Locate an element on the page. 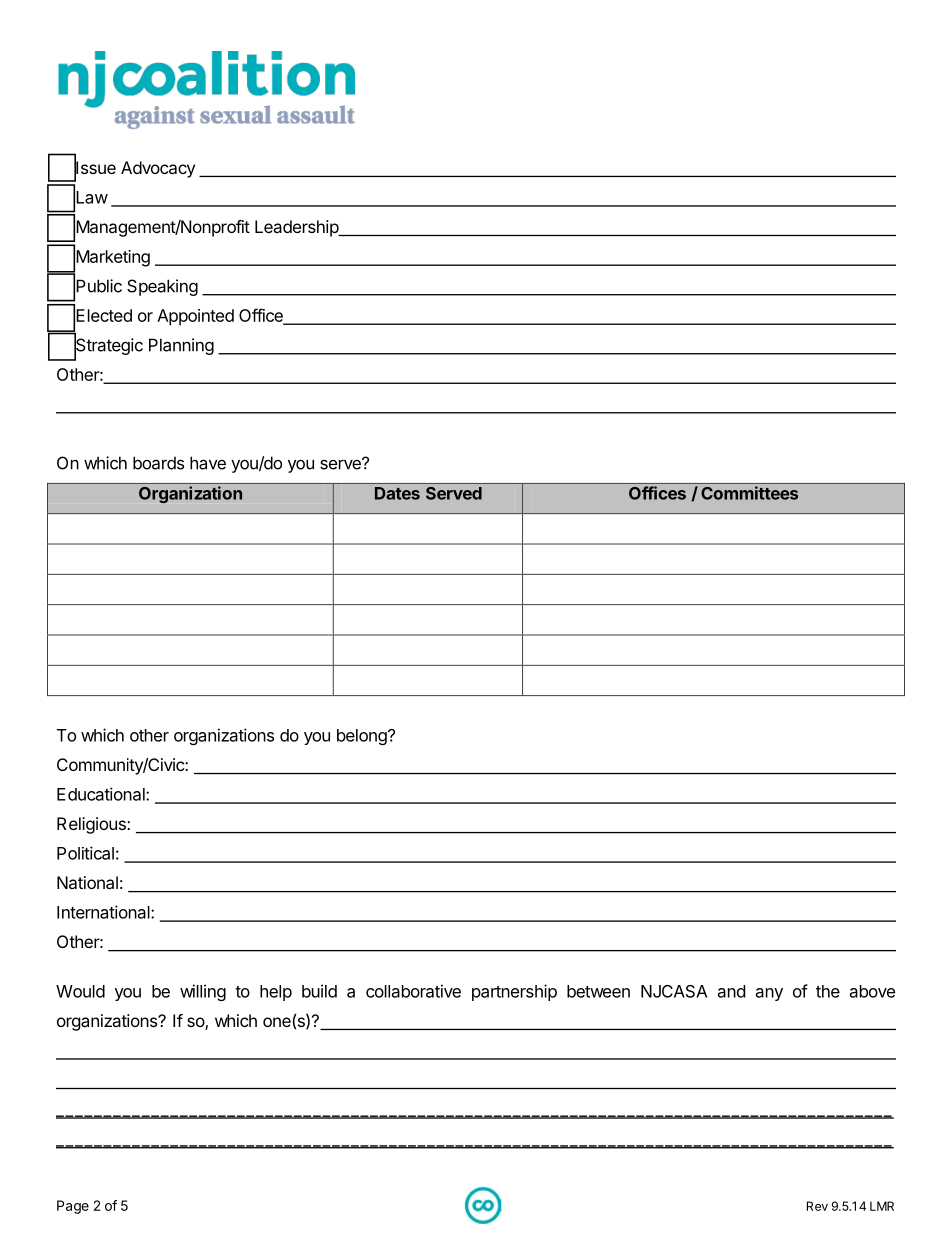 Image resolution: width=952 pixels, height=1233 pixels. Leadership is located at coordinates (297, 228).
